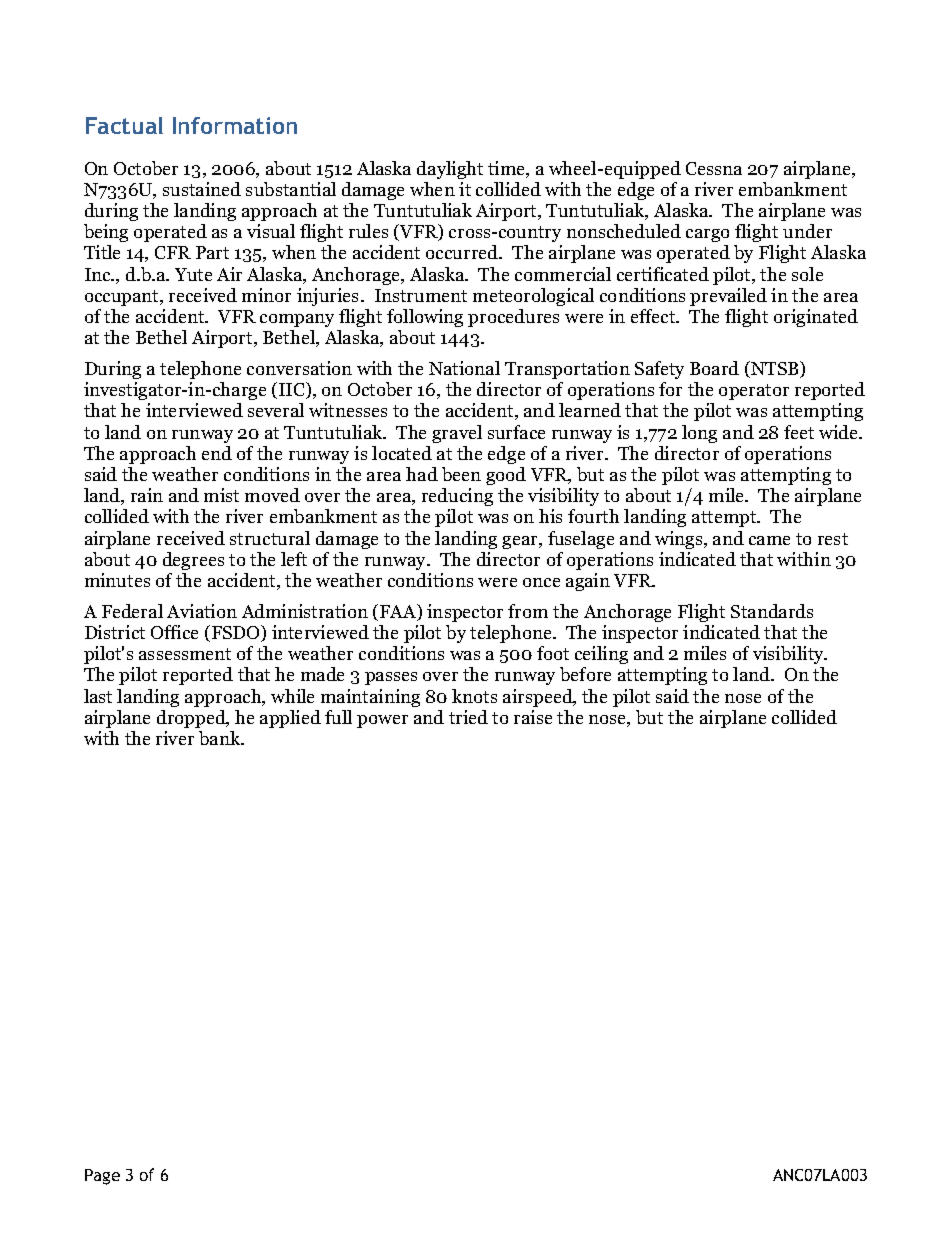 The height and width of the document is (1233, 952). What do you see at coordinates (464, 368) in the document?
I see `National` at bounding box center [464, 368].
